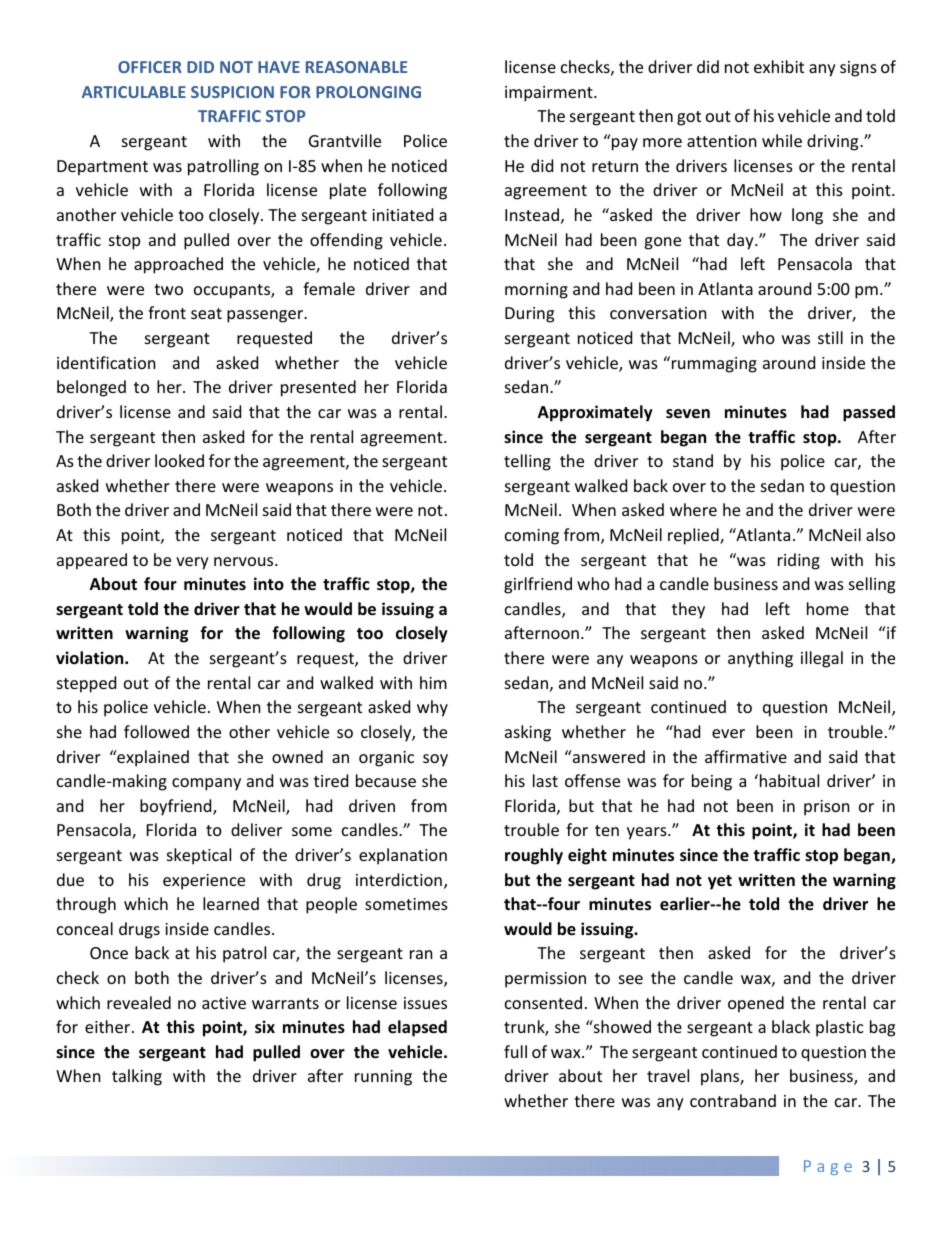 This image has height=1233, width=952. I want to click on very, so click(192, 563).
